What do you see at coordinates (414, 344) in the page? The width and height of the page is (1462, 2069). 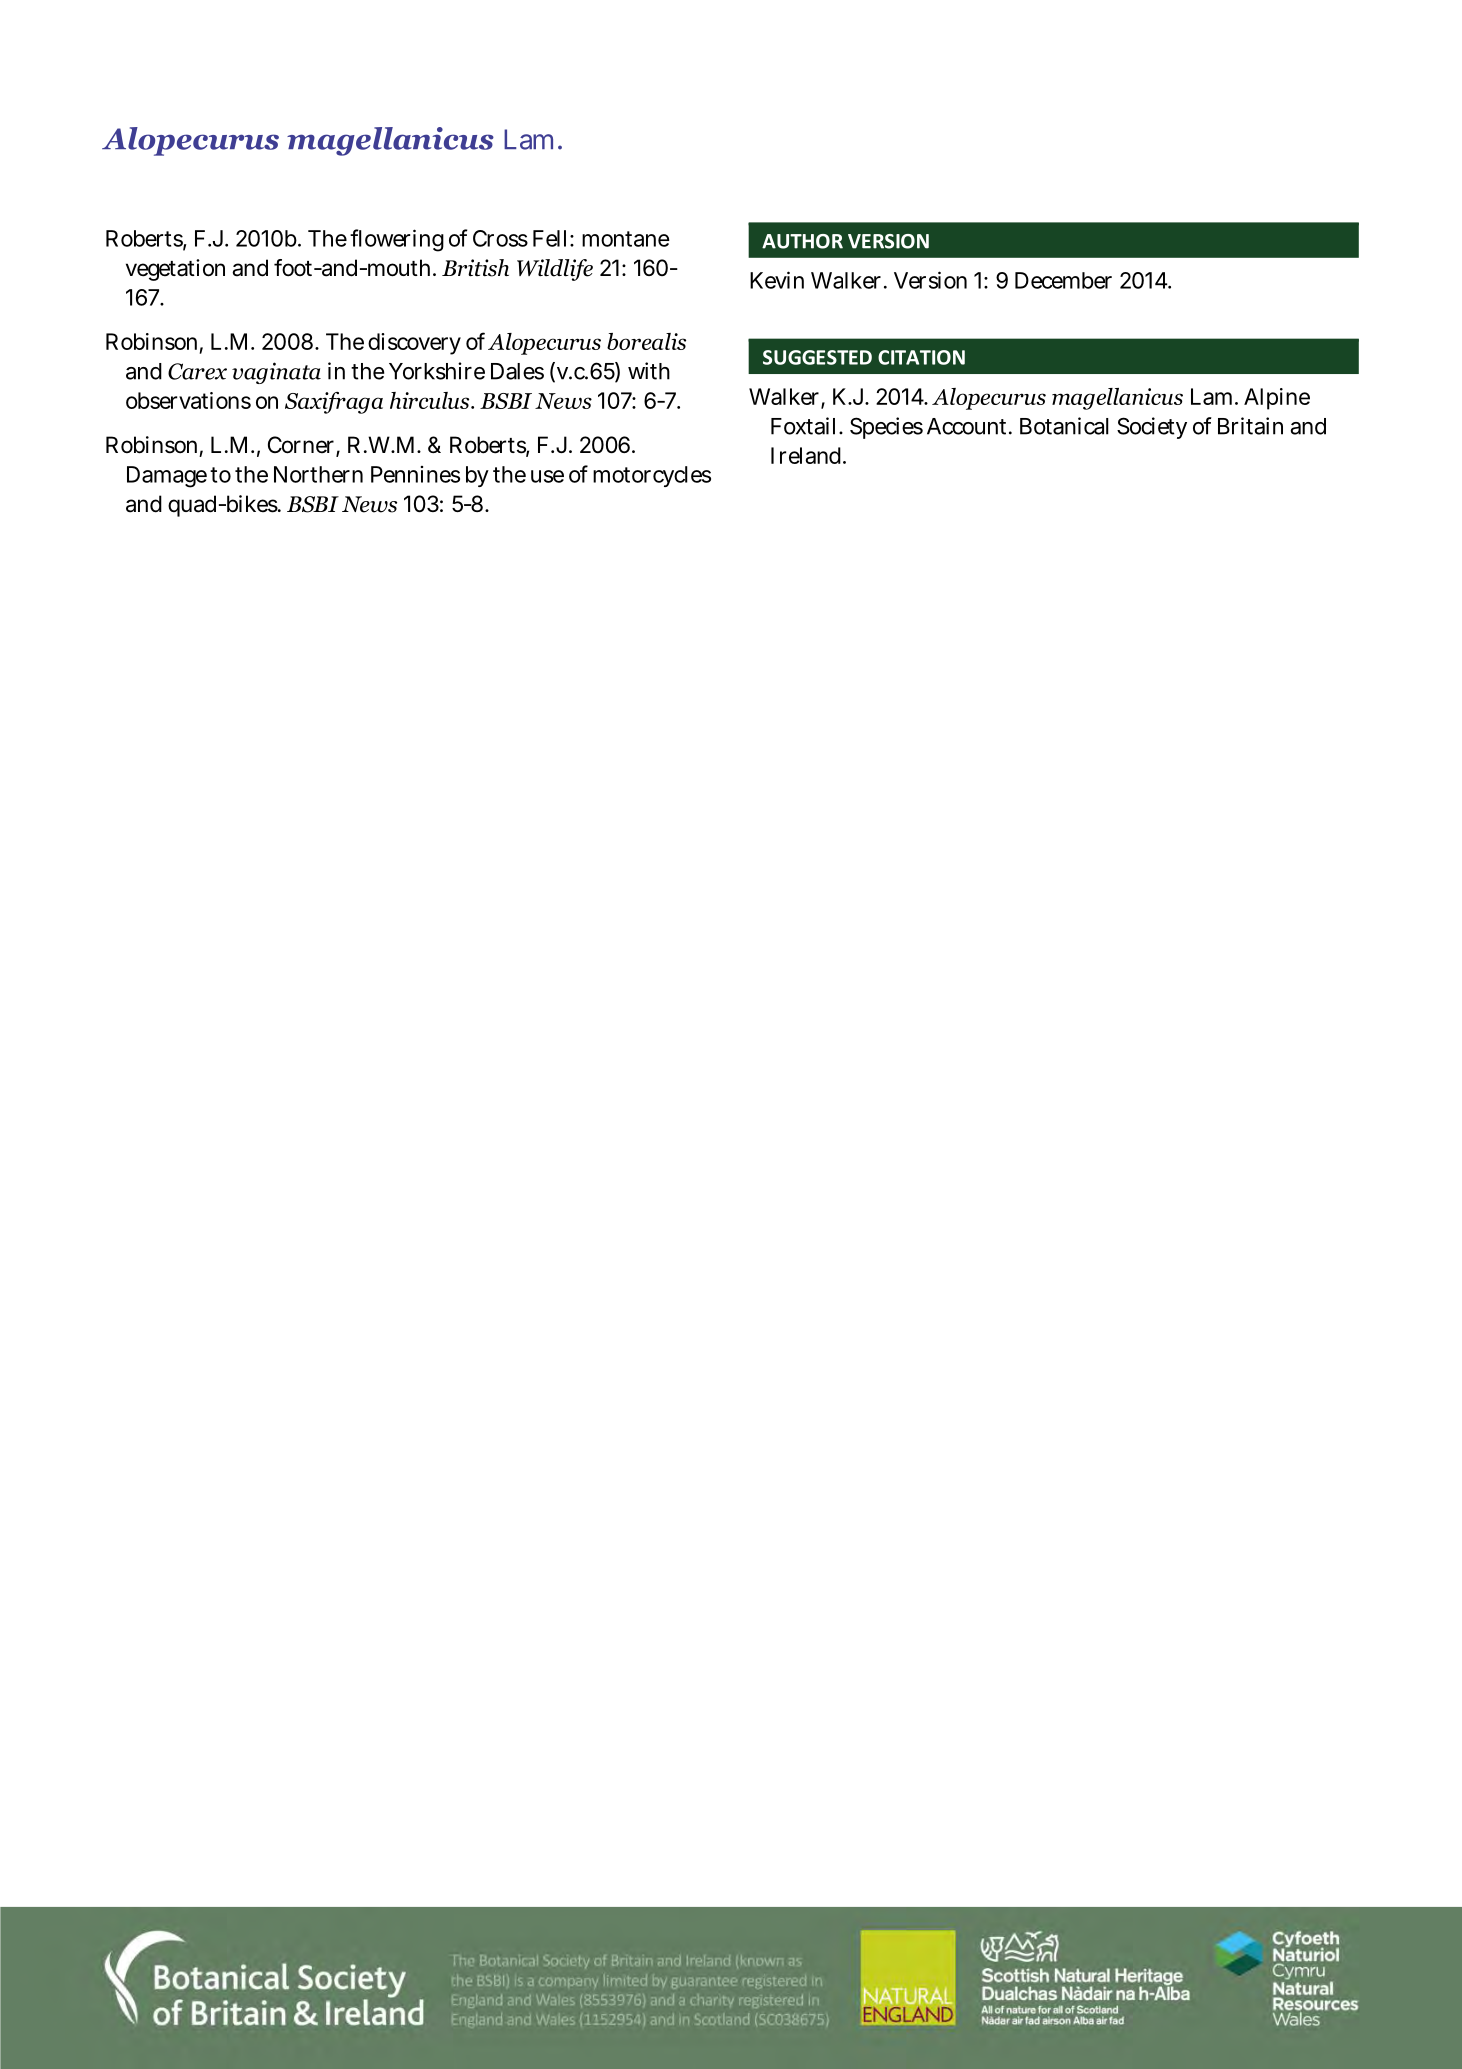 I see `discovery` at bounding box center [414, 344].
